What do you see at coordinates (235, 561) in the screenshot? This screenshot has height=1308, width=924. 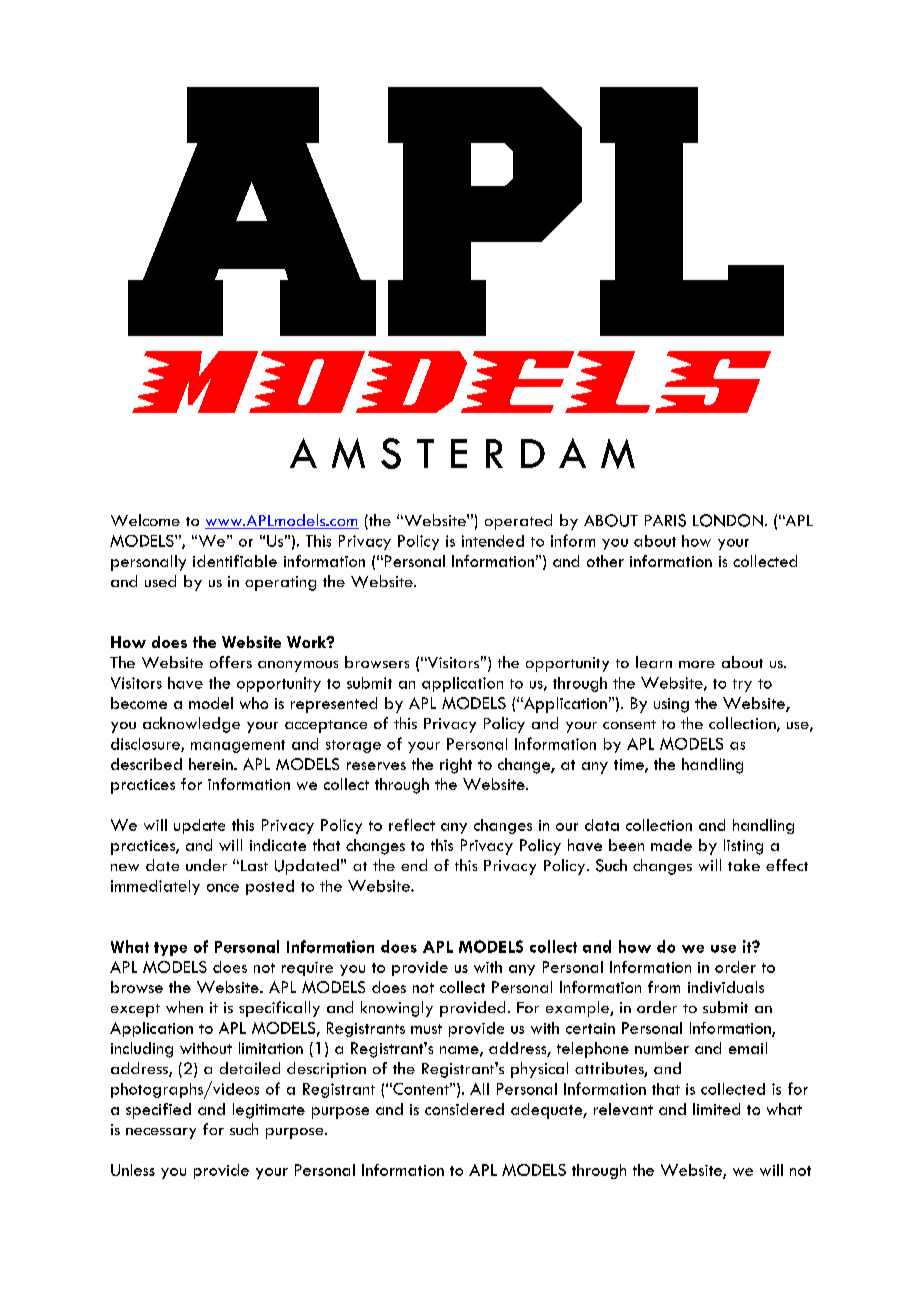 I see `identifiable` at bounding box center [235, 561].
